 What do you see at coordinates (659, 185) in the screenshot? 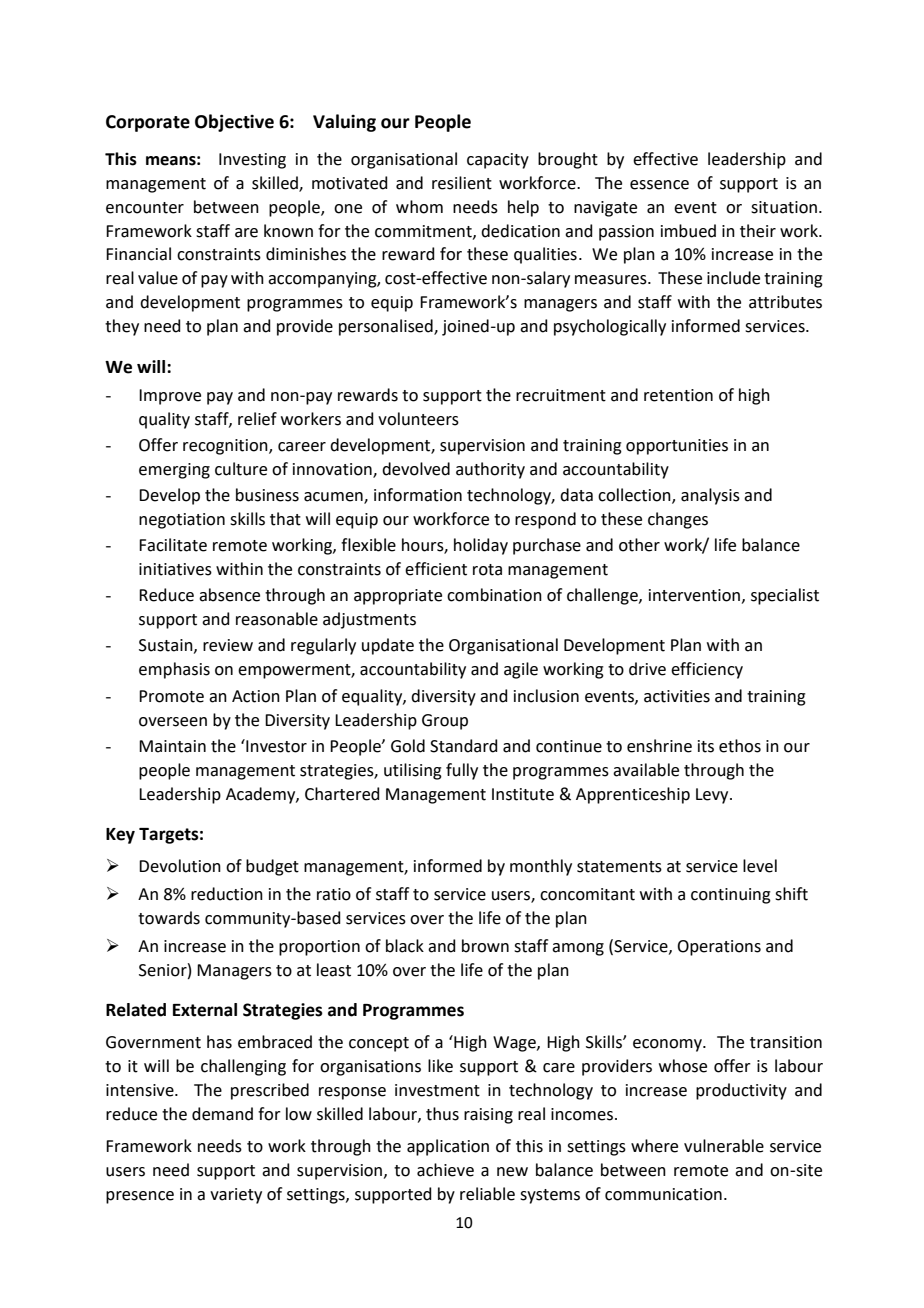
I see `essence` at bounding box center [659, 185].
